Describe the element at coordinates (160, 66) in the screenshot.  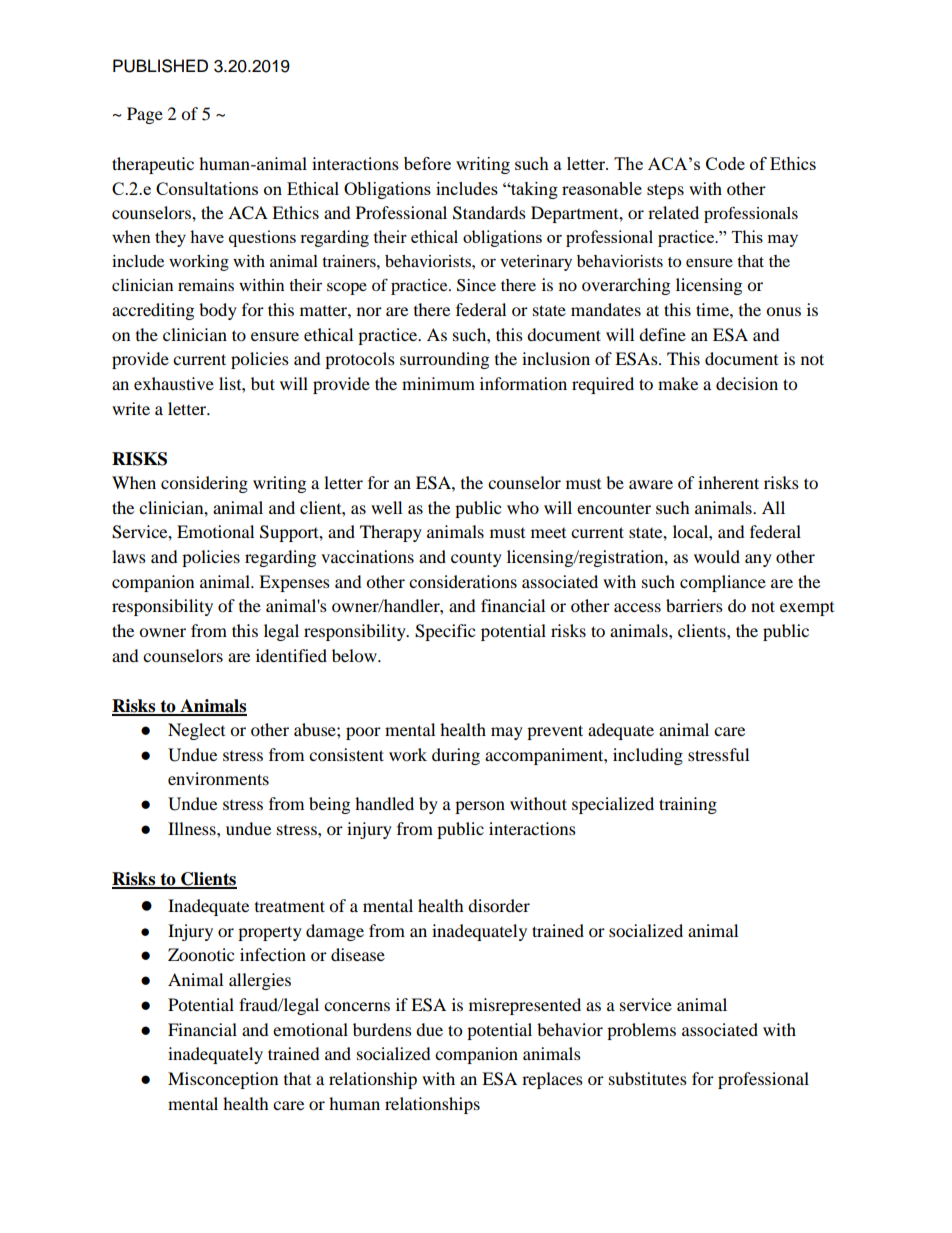
I see `PUBLISHED` at that location.
